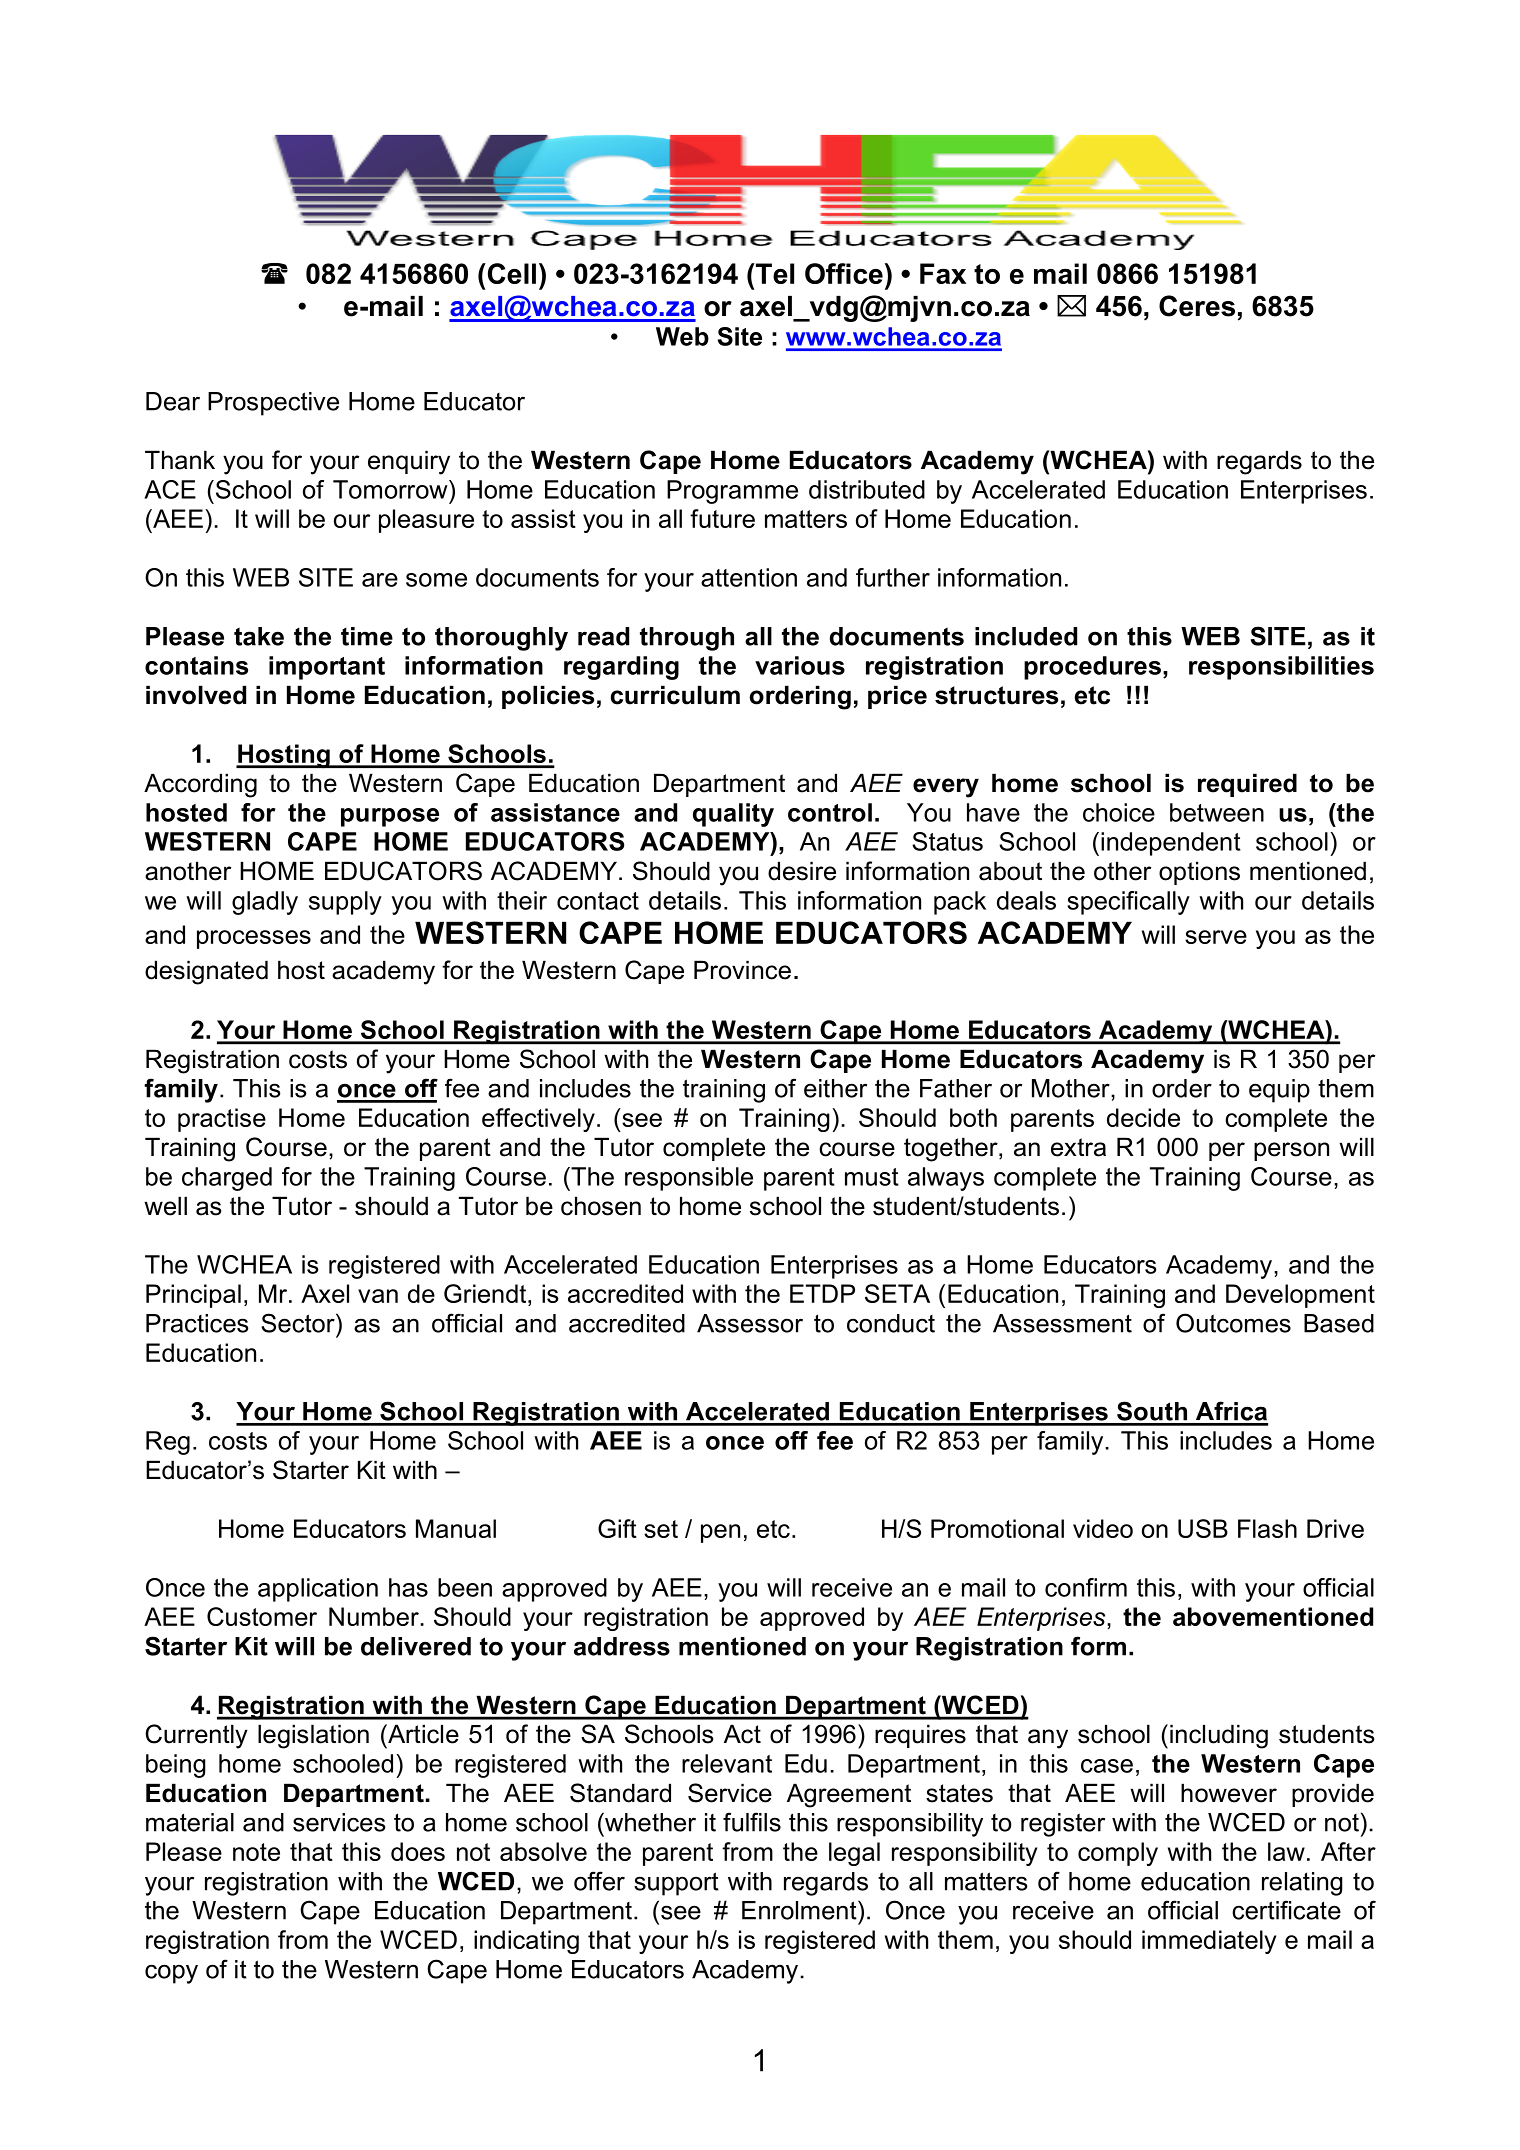  What do you see at coordinates (256, 1852) in the screenshot?
I see `note` at bounding box center [256, 1852].
